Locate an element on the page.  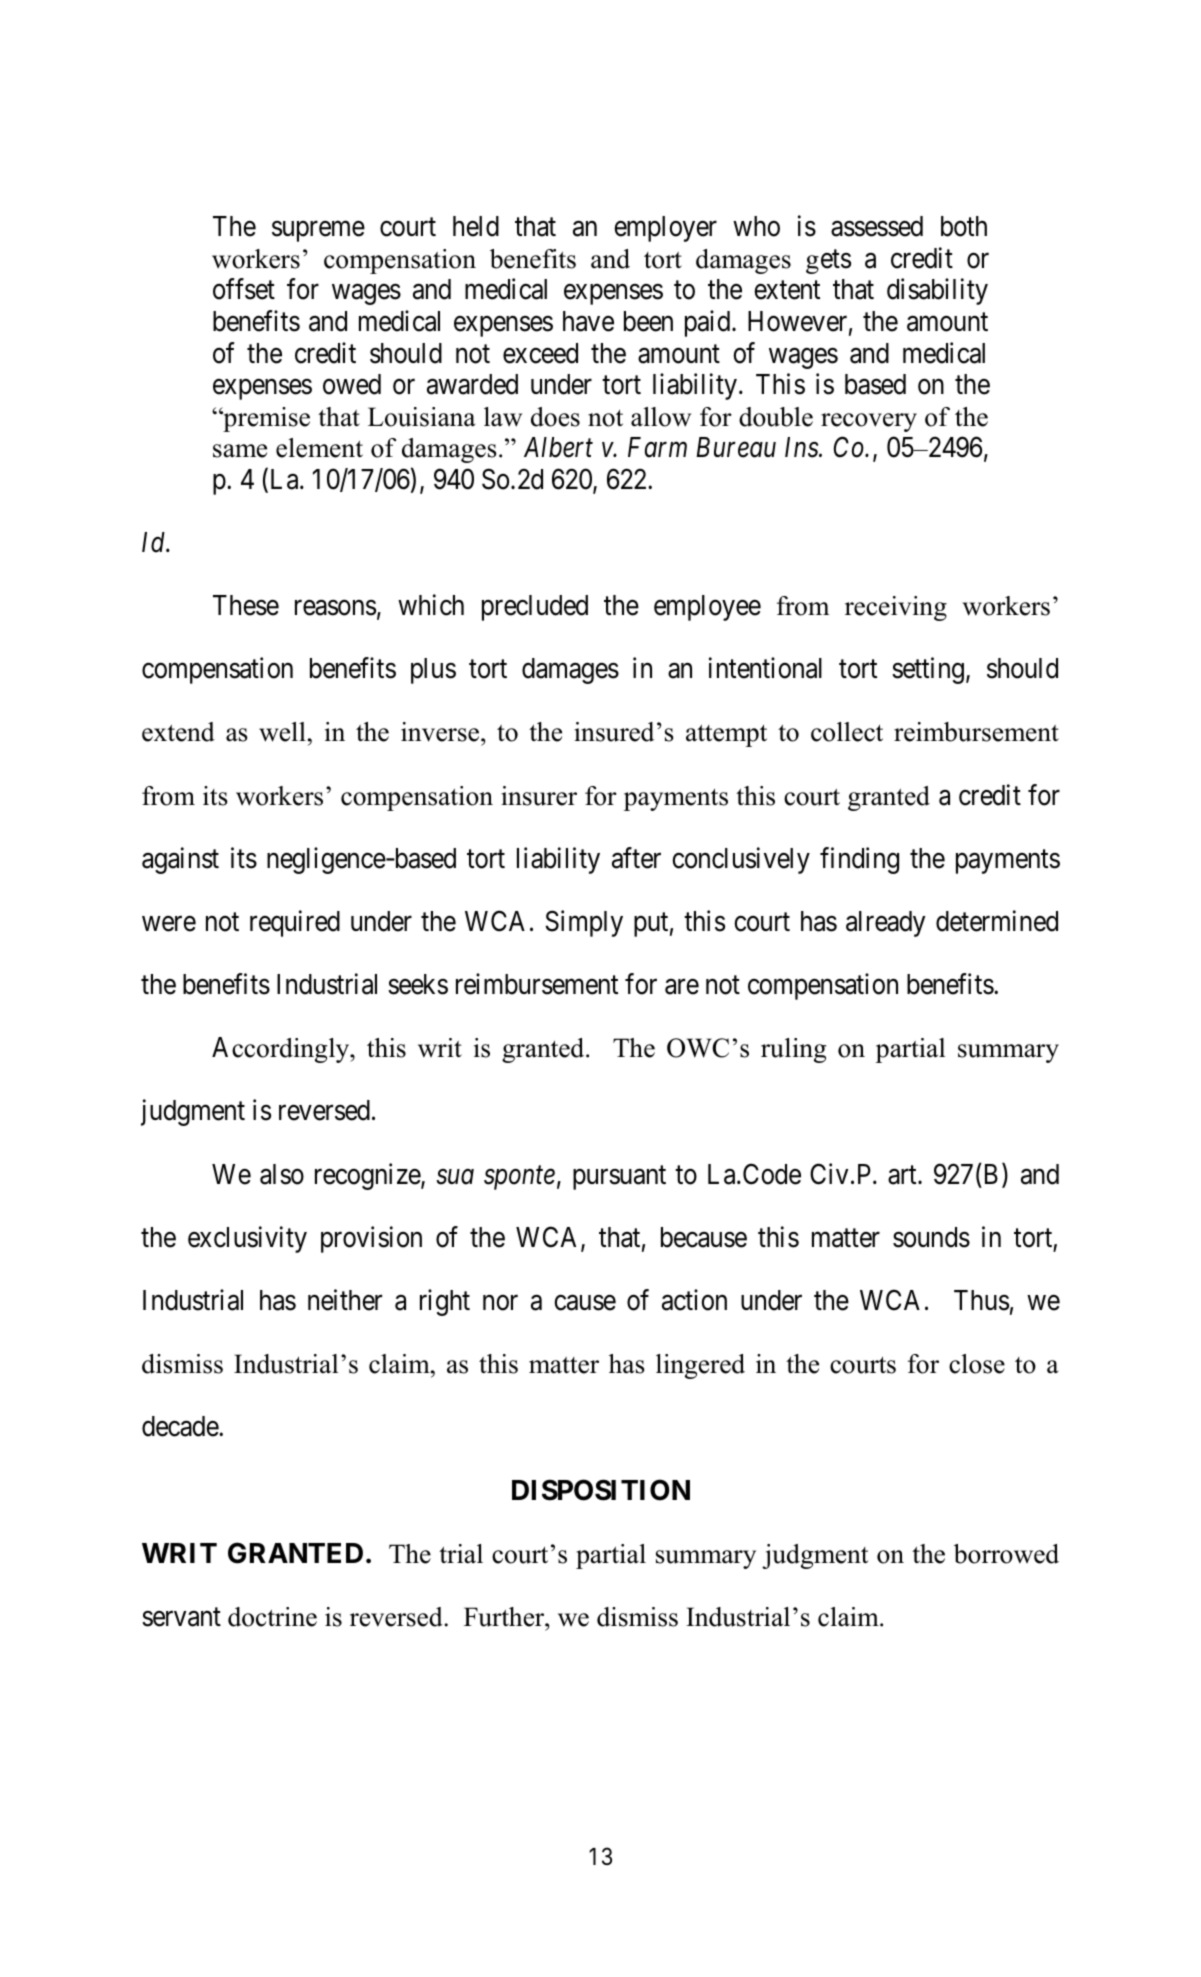
offset is located at coordinates (244, 289).
